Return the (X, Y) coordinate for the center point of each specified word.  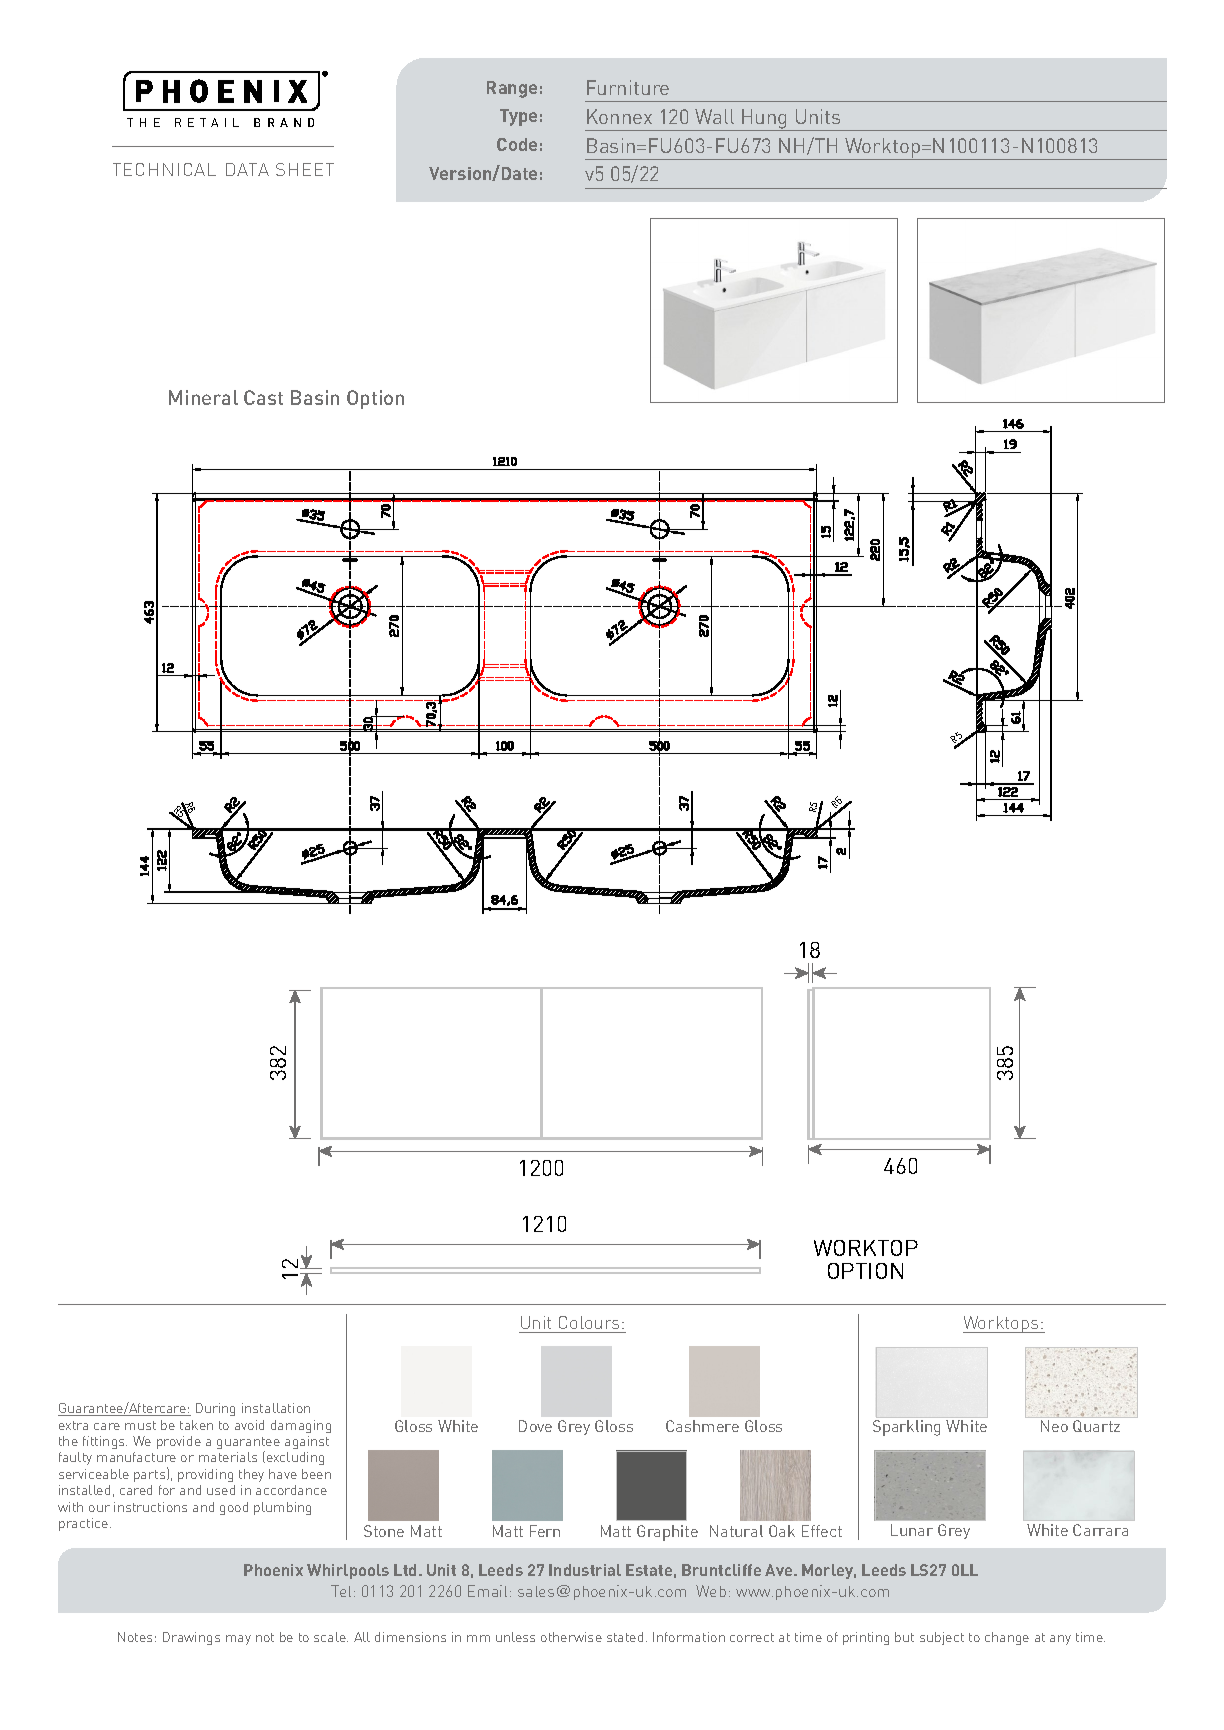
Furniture (628, 87)
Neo (1054, 1426)
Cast (263, 397)
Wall (714, 116)
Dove (535, 1426)
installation (276, 1408)
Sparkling (906, 1428)
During (215, 1409)
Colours (589, 1322)
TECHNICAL (164, 169)
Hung (765, 120)
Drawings (191, 1638)
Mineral (203, 397)
